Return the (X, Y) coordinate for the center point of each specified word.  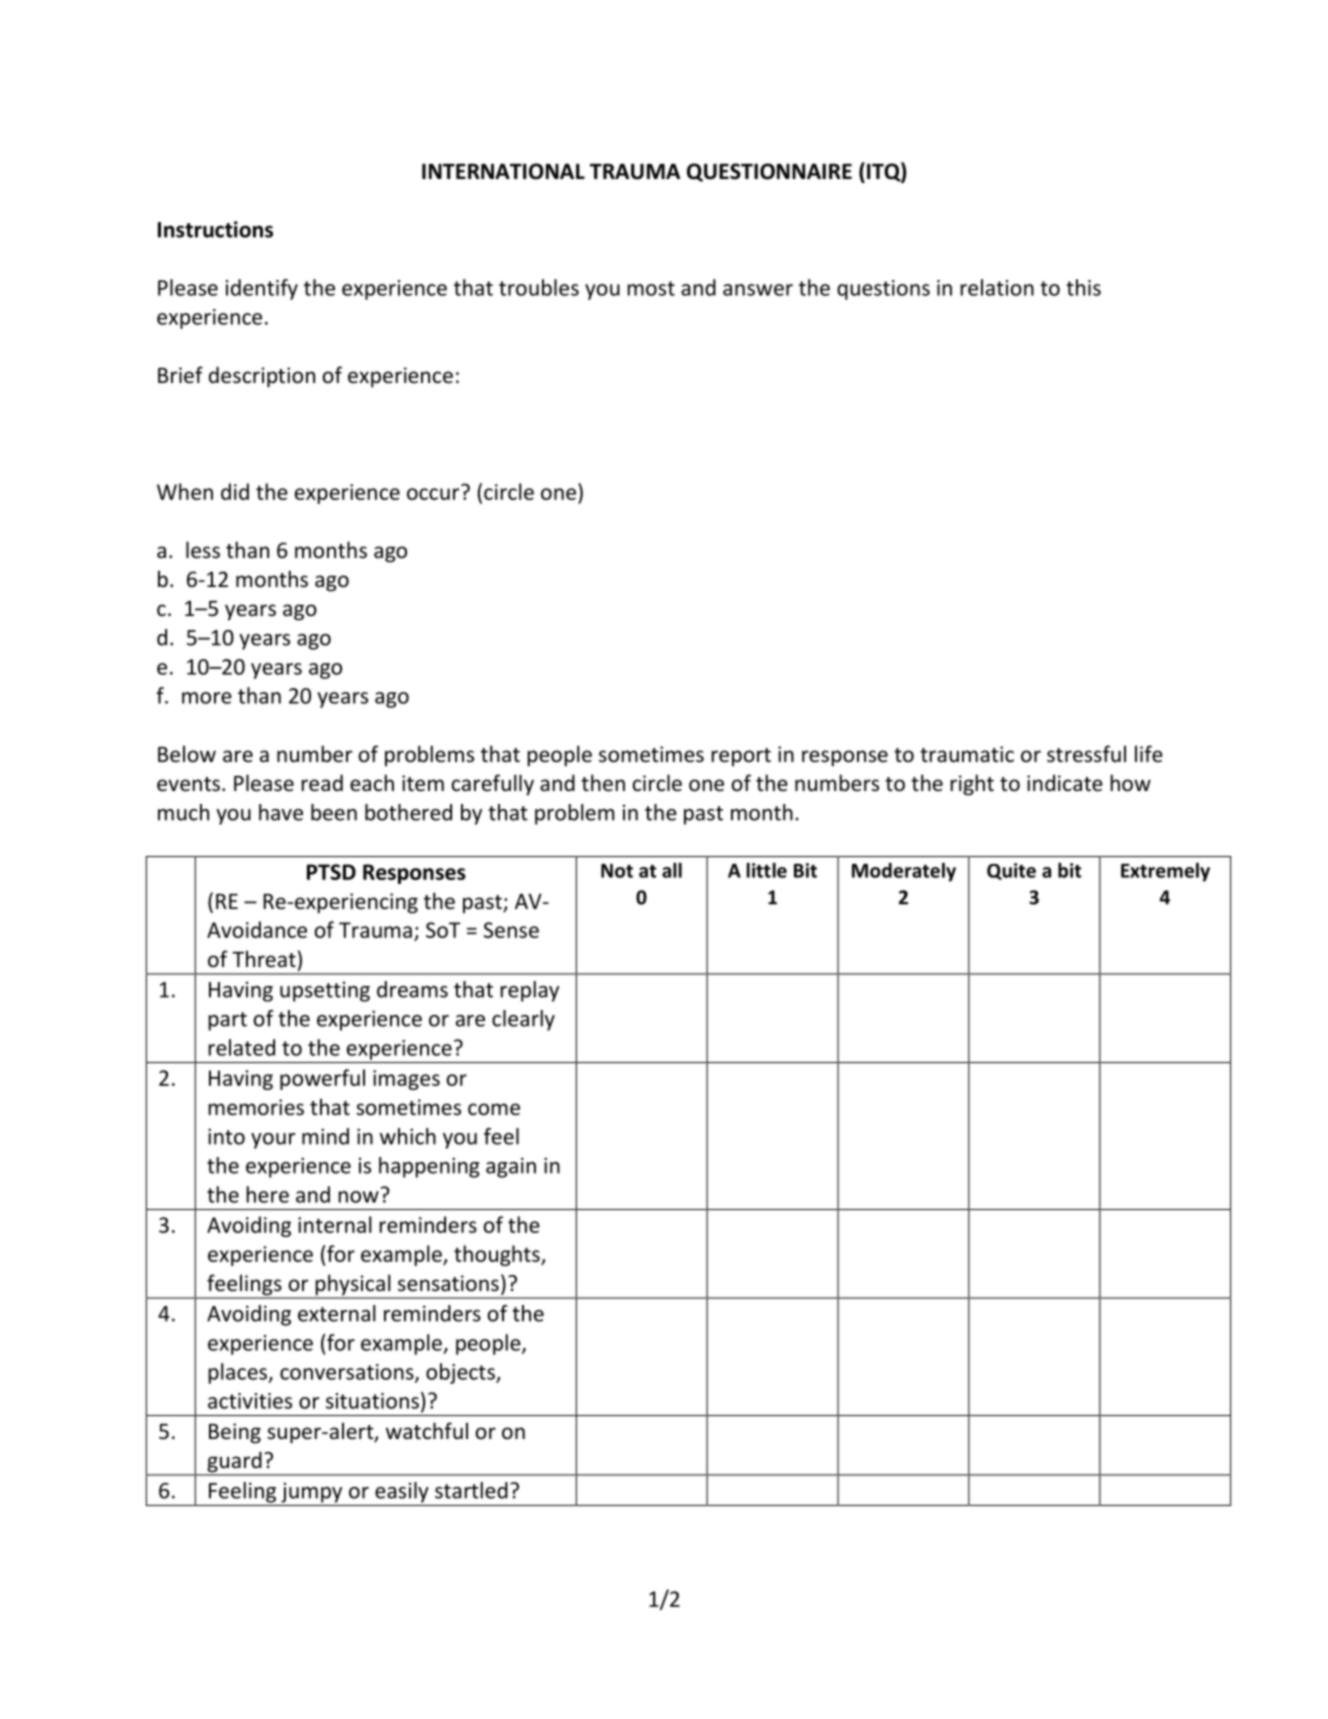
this (1083, 287)
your (273, 1141)
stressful (1086, 754)
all (672, 870)
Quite (1011, 871)
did (235, 491)
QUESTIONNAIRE (769, 172)
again (511, 1167)
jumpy (311, 1492)
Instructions (215, 229)
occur (433, 494)
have (281, 812)
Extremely (1165, 872)
